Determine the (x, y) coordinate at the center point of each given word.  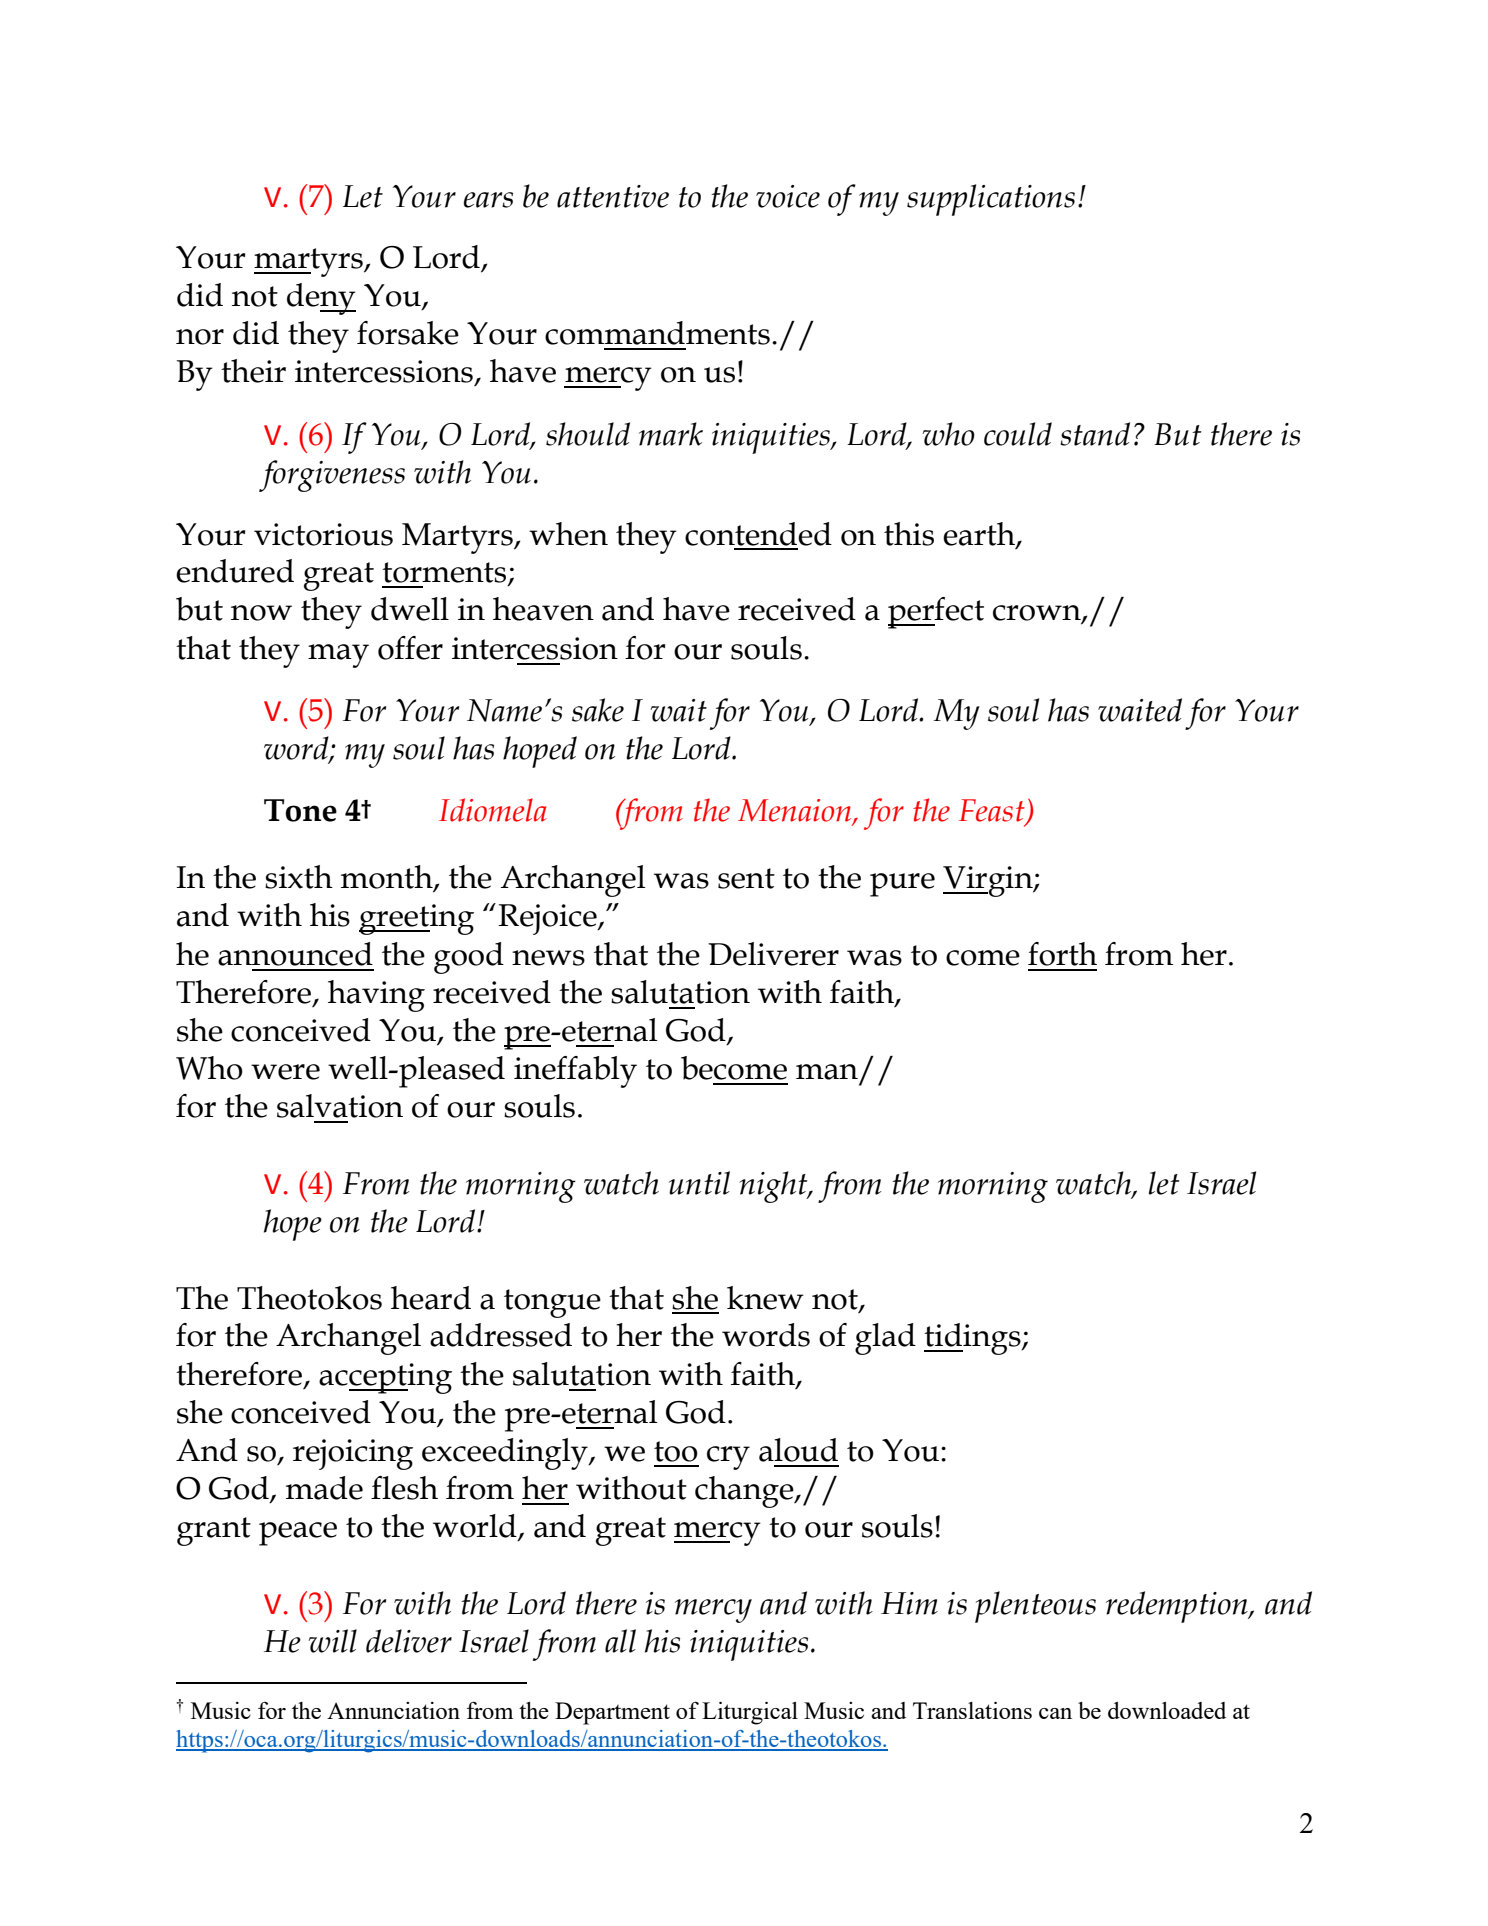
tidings (973, 1339)
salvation (340, 1106)
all (620, 1641)
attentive (613, 196)
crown (1038, 614)
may (338, 656)
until (699, 1183)
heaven (543, 609)
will (332, 1641)
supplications (991, 200)
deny (321, 299)
